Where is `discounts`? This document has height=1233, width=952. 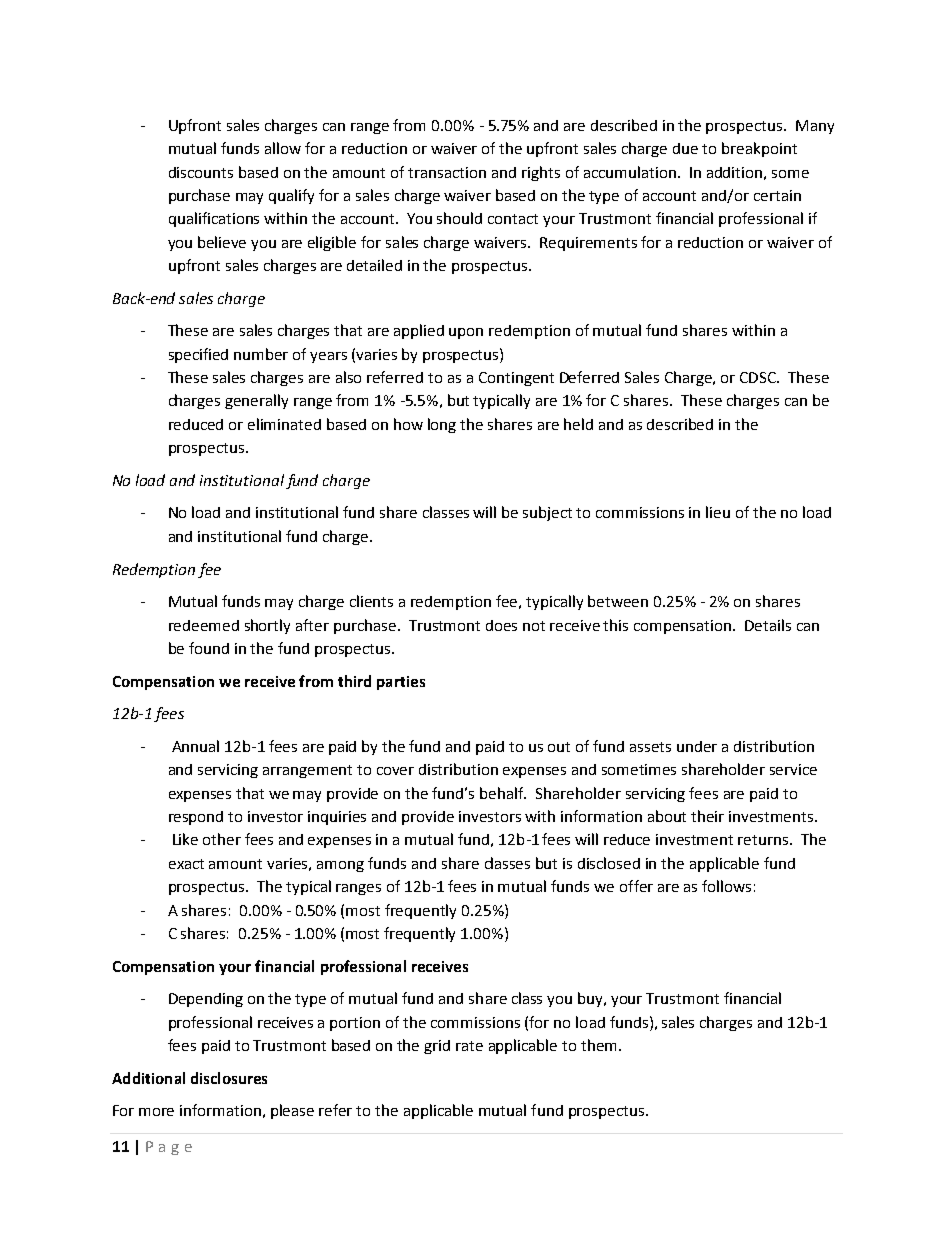
discounts is located at coordinates (201, 172).
